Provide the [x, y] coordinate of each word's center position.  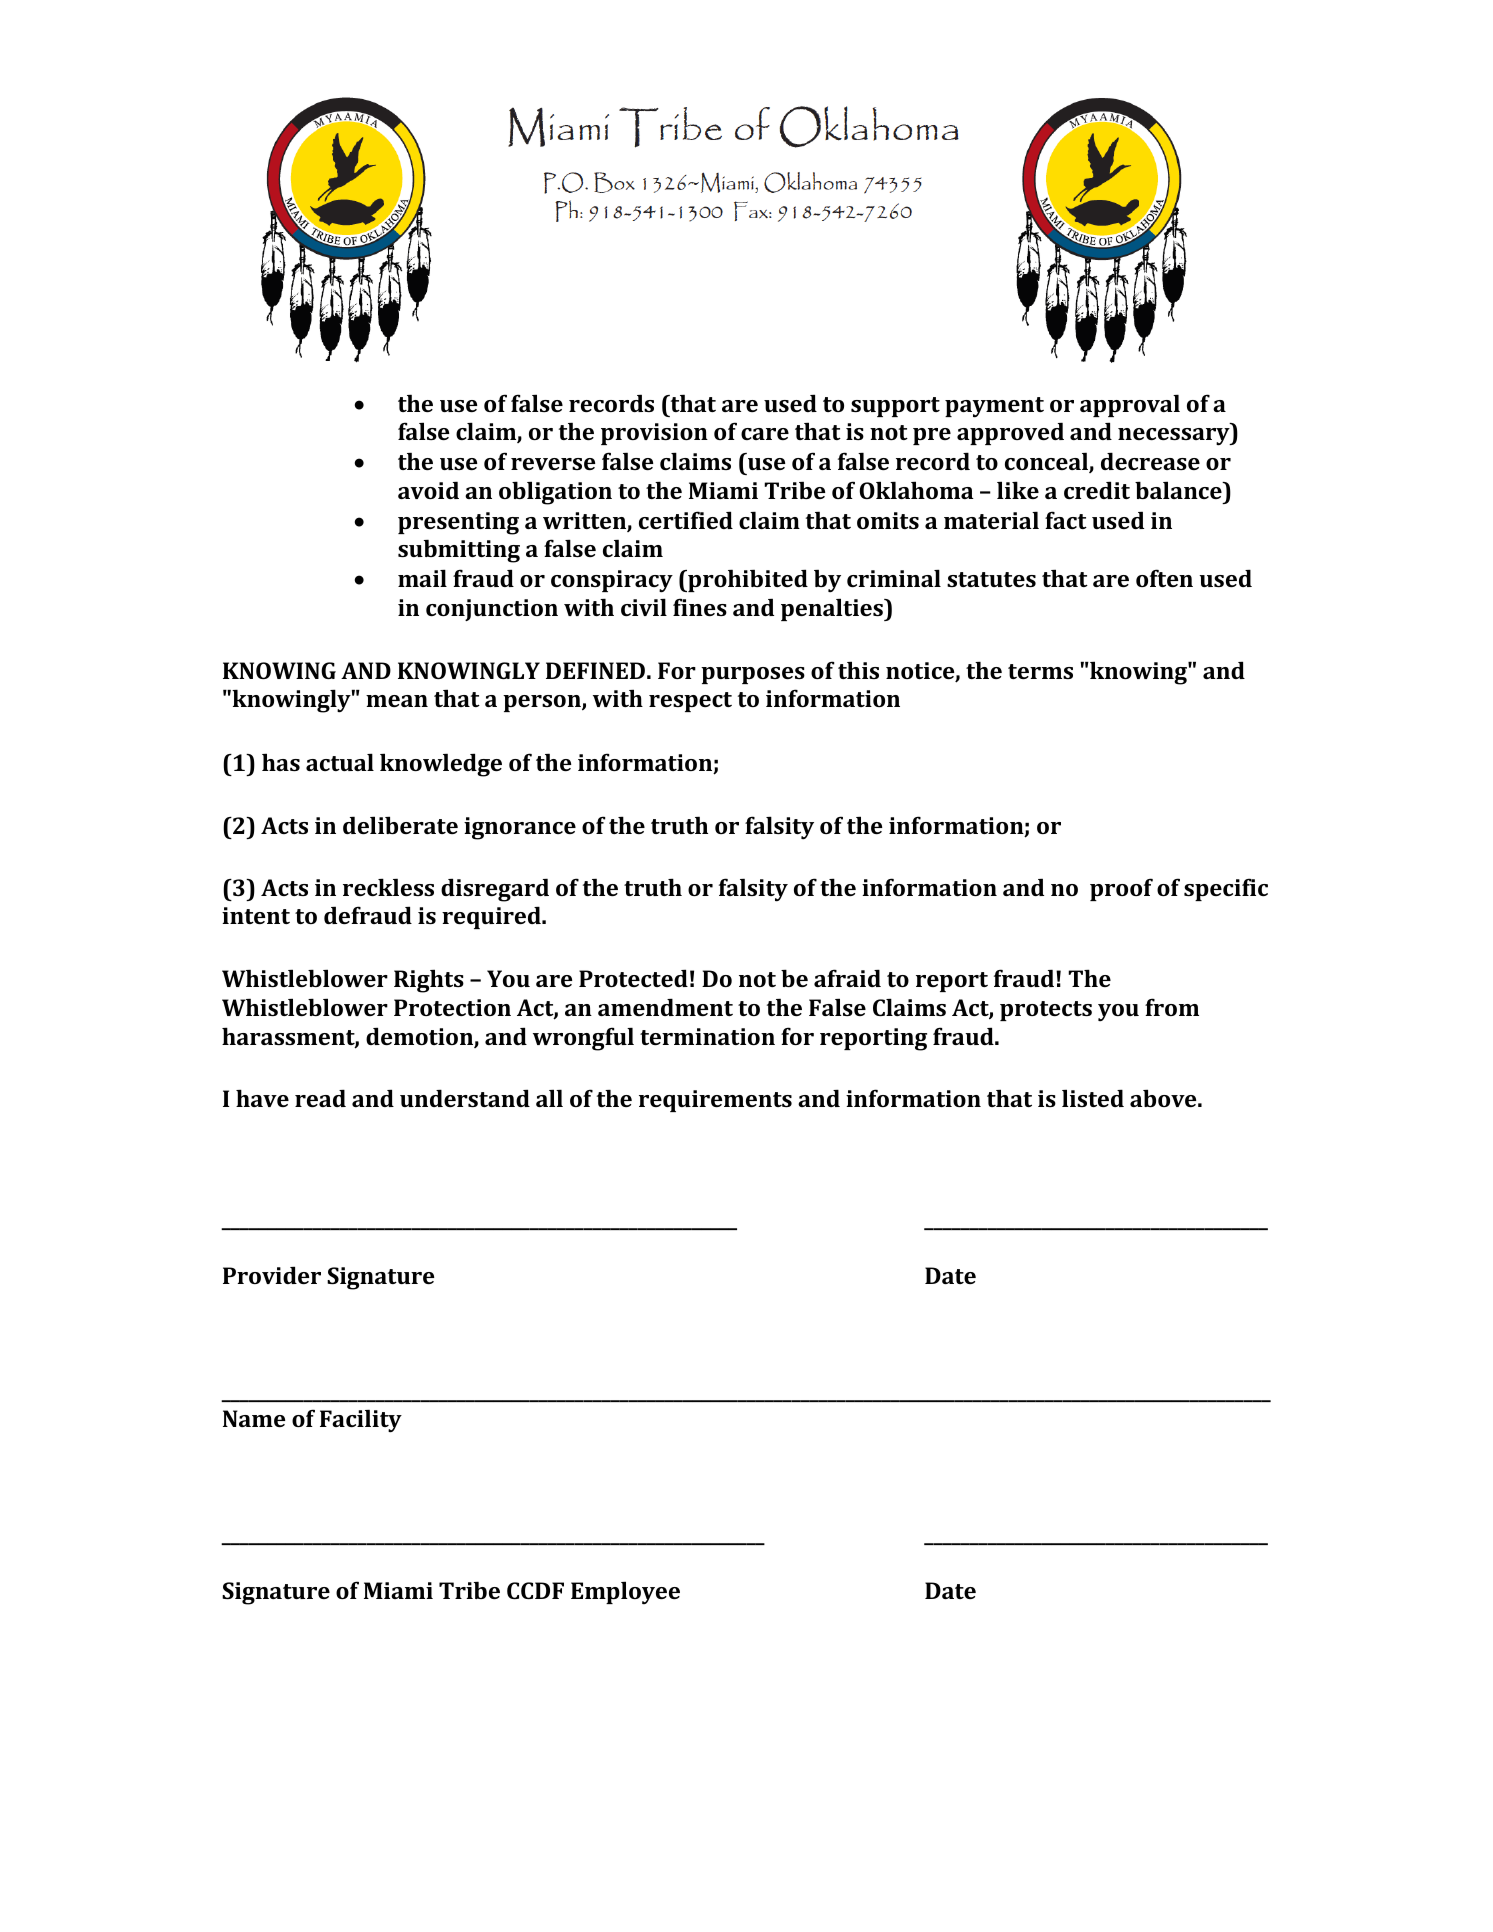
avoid [428, 490]
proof [1121, 889]
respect [690, 702]
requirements [715, 1101]
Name [254, 1418]
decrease [1150, 461]
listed [1093, 1098]
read [320, 1098]
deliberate [400, 825]
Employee [625, 1592]
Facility [361, 1421]
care [765, 434]
